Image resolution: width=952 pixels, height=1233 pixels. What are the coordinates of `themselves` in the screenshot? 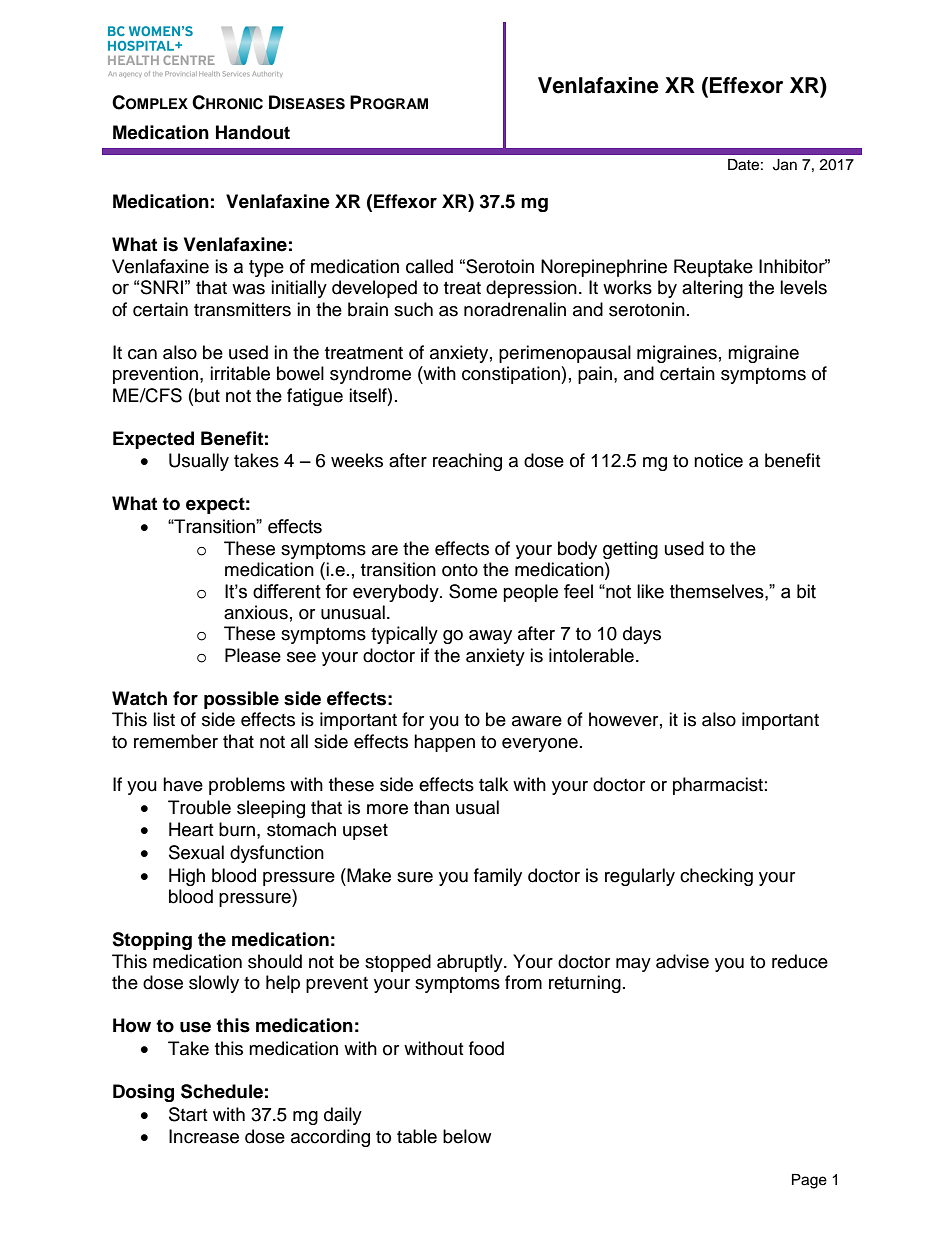 It's located at (718, 591).
